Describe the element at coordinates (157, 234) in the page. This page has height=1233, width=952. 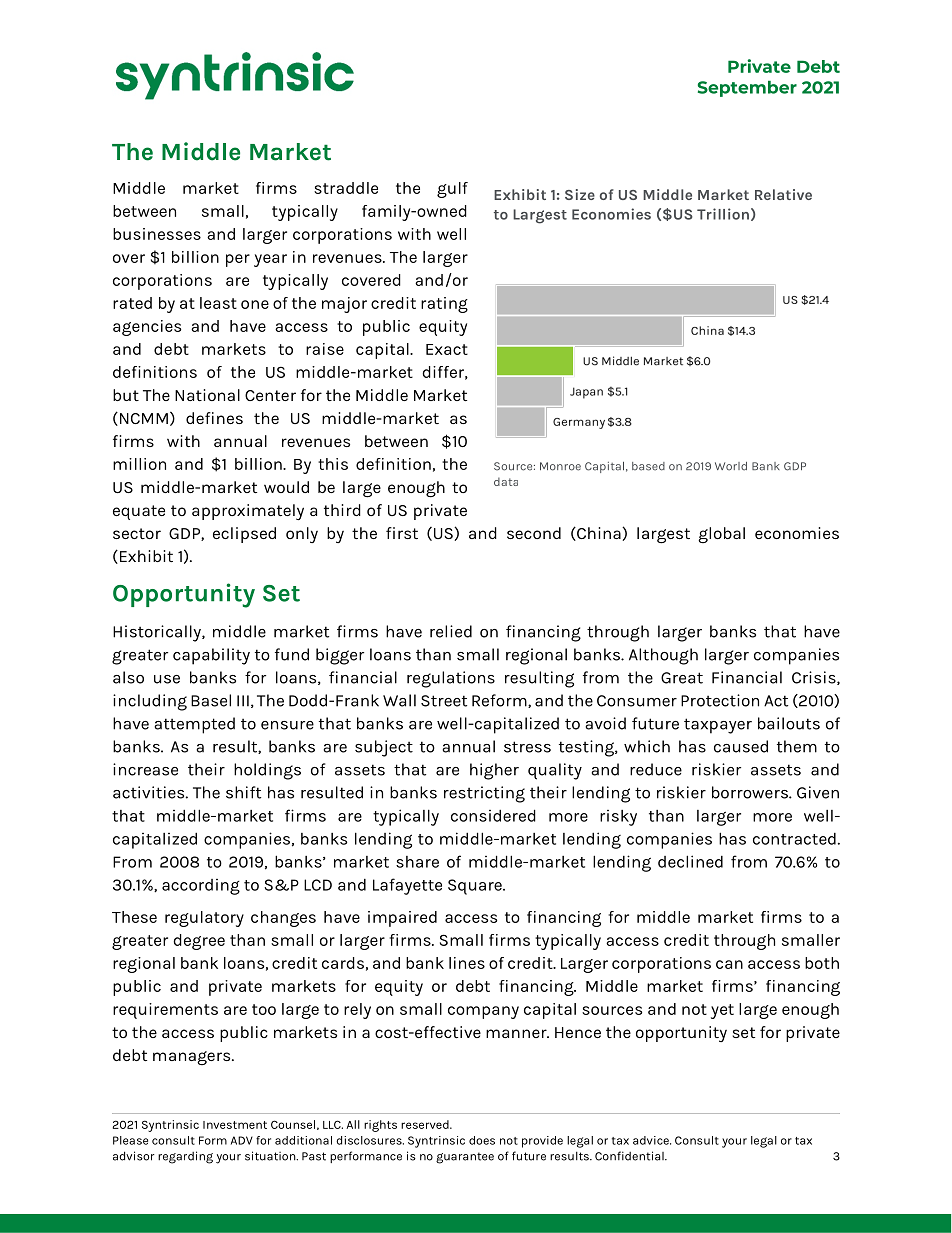
I see `businesses` at that location.
